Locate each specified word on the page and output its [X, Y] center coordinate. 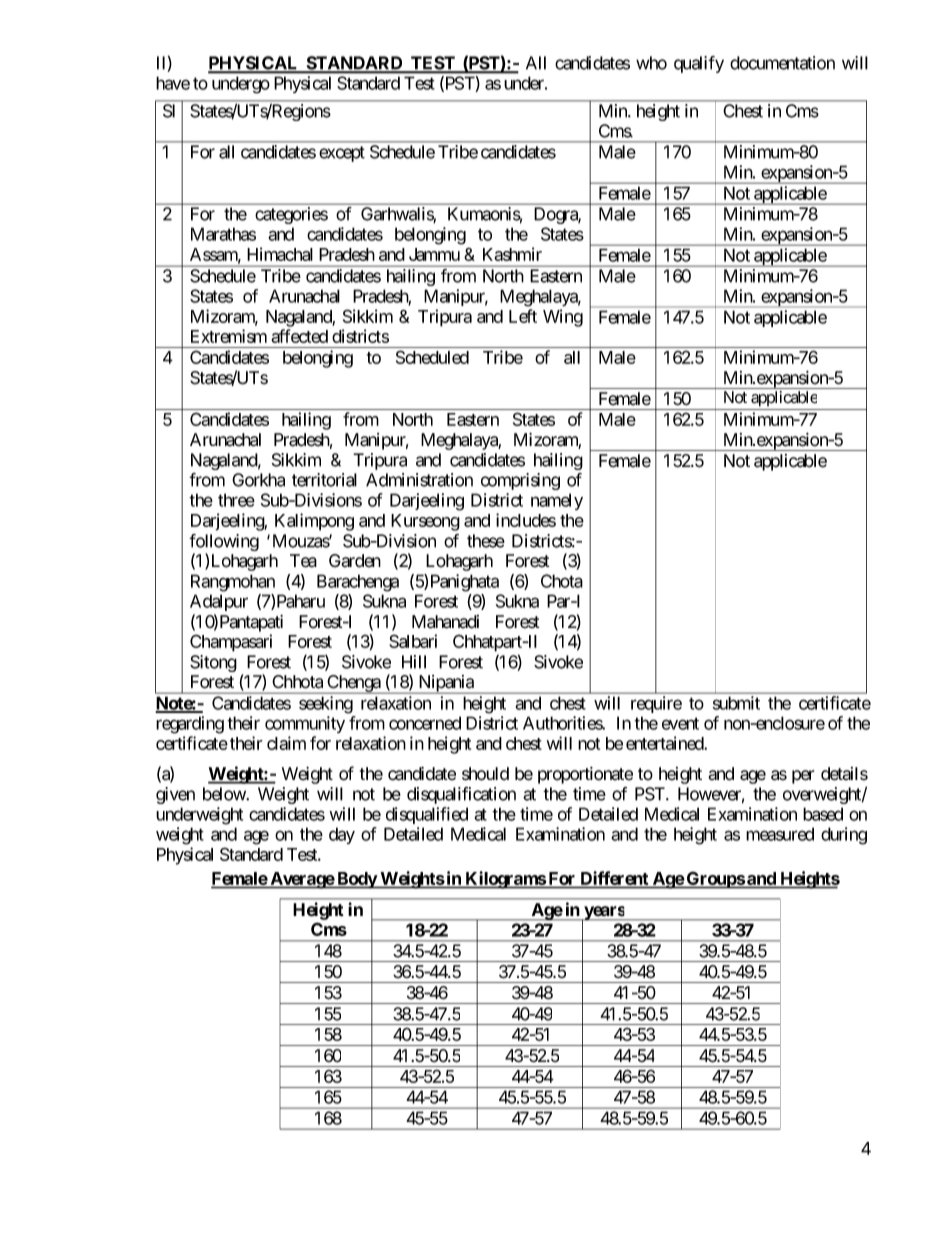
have [173, 83]
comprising [520, 481]
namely [557, 501]
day [342, 835]
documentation [782, 63]
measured [780, 834]
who [651, 63]
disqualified [427, 815]
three [236, 500]
